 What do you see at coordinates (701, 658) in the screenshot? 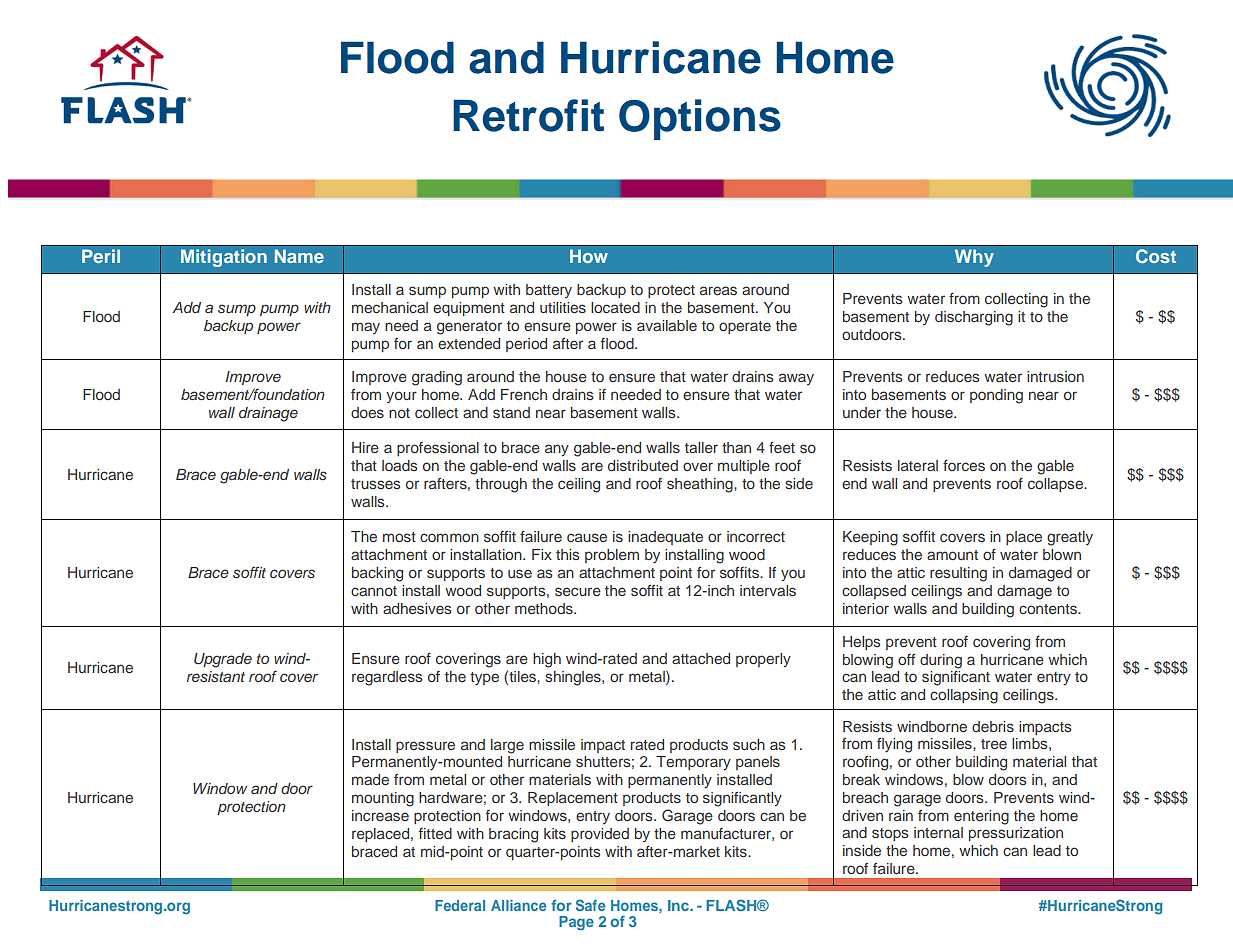
I see `attached` at bounding box center [701, 658].
